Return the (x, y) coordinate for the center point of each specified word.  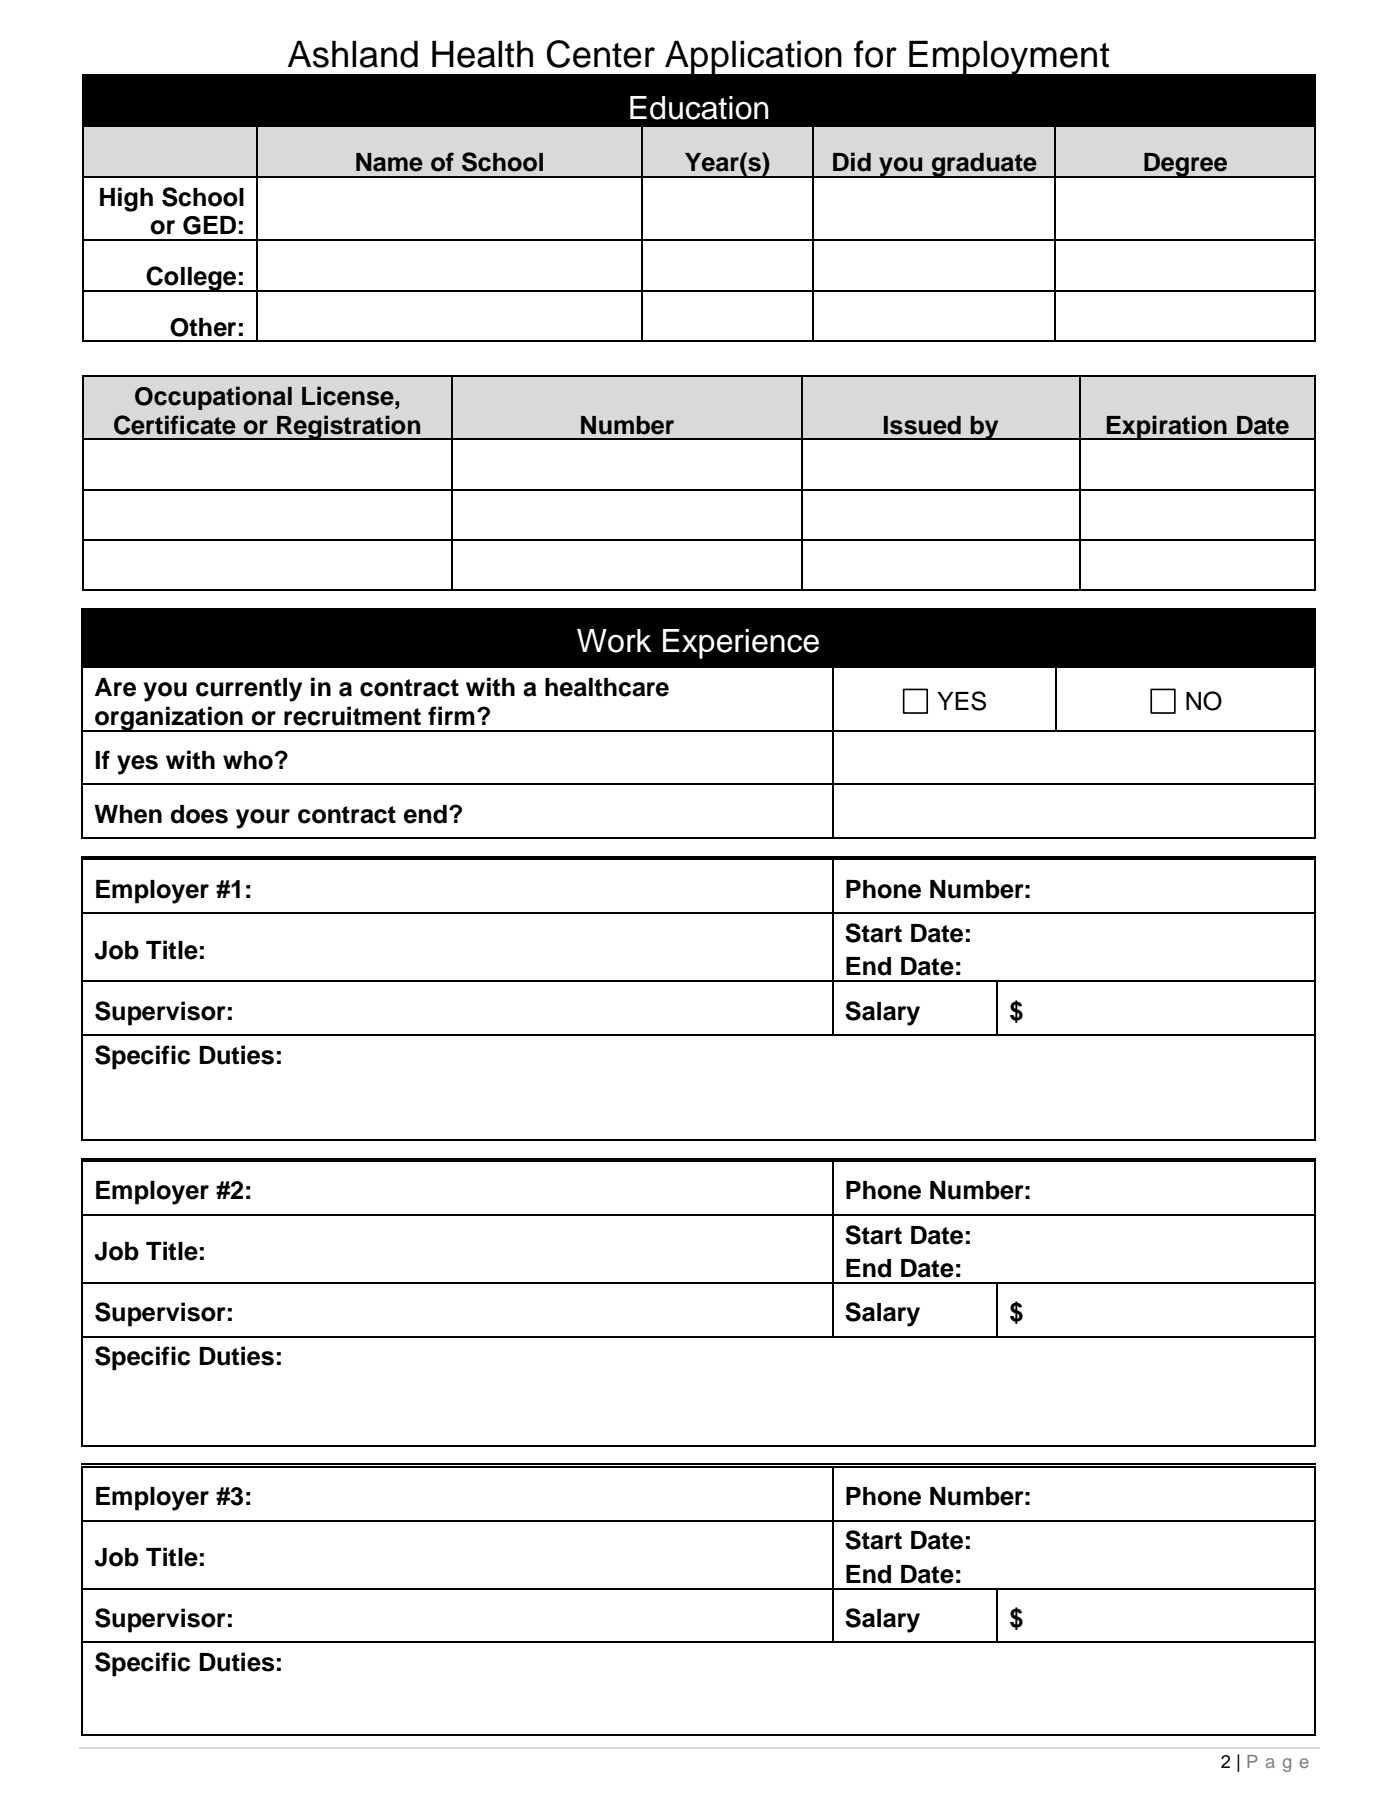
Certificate (175, 425)
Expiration (1167, 427)
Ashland (353, 54)
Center (601, 54)
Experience (741, 644)
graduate (984, 165)
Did (852, 162)
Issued (922, 425)
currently (249, 690)
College (192, 279)
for (875, 54)
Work (614, 641)
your (263, 819)
